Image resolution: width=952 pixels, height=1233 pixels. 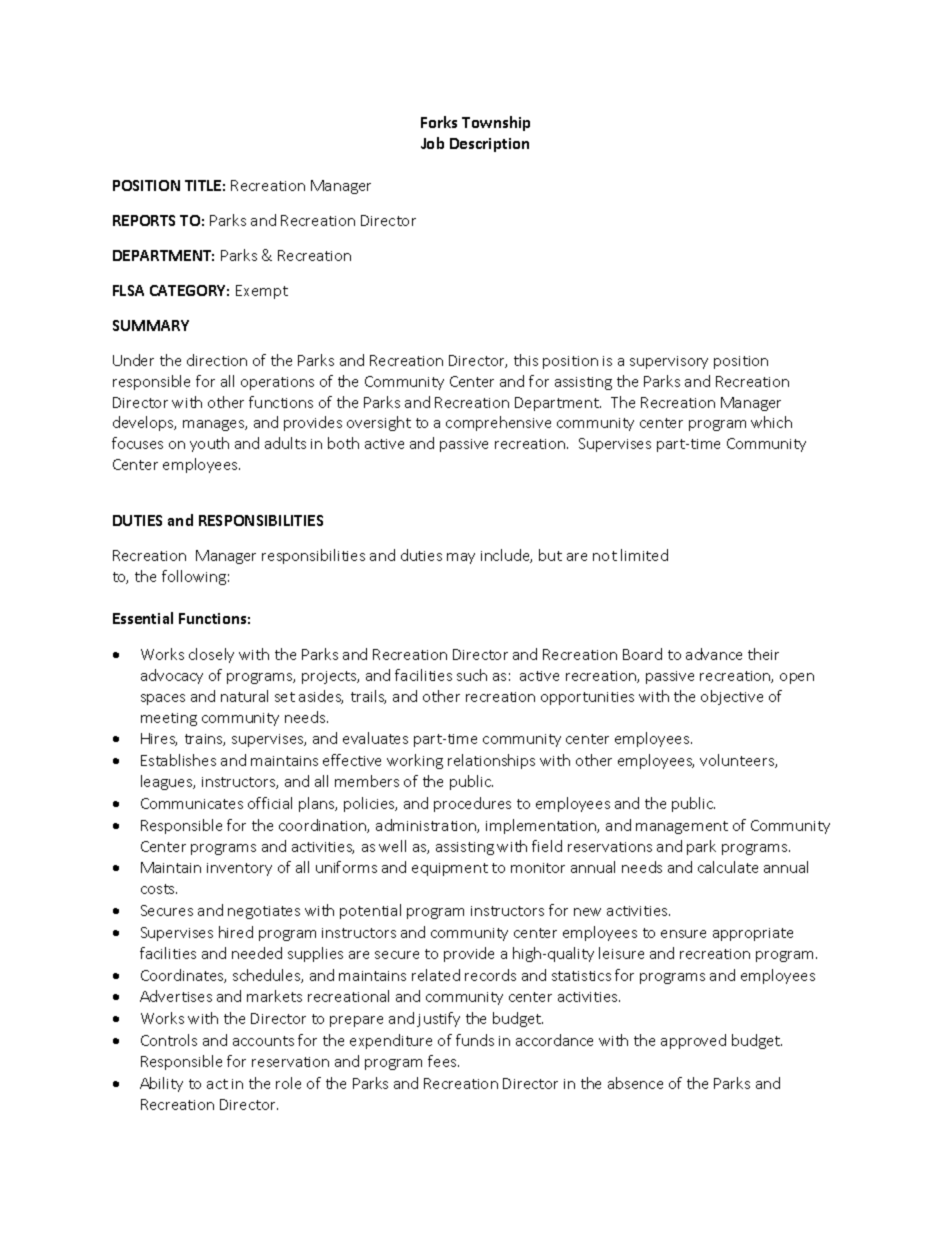 I want to click on Township, so click(x=496, y=123).
